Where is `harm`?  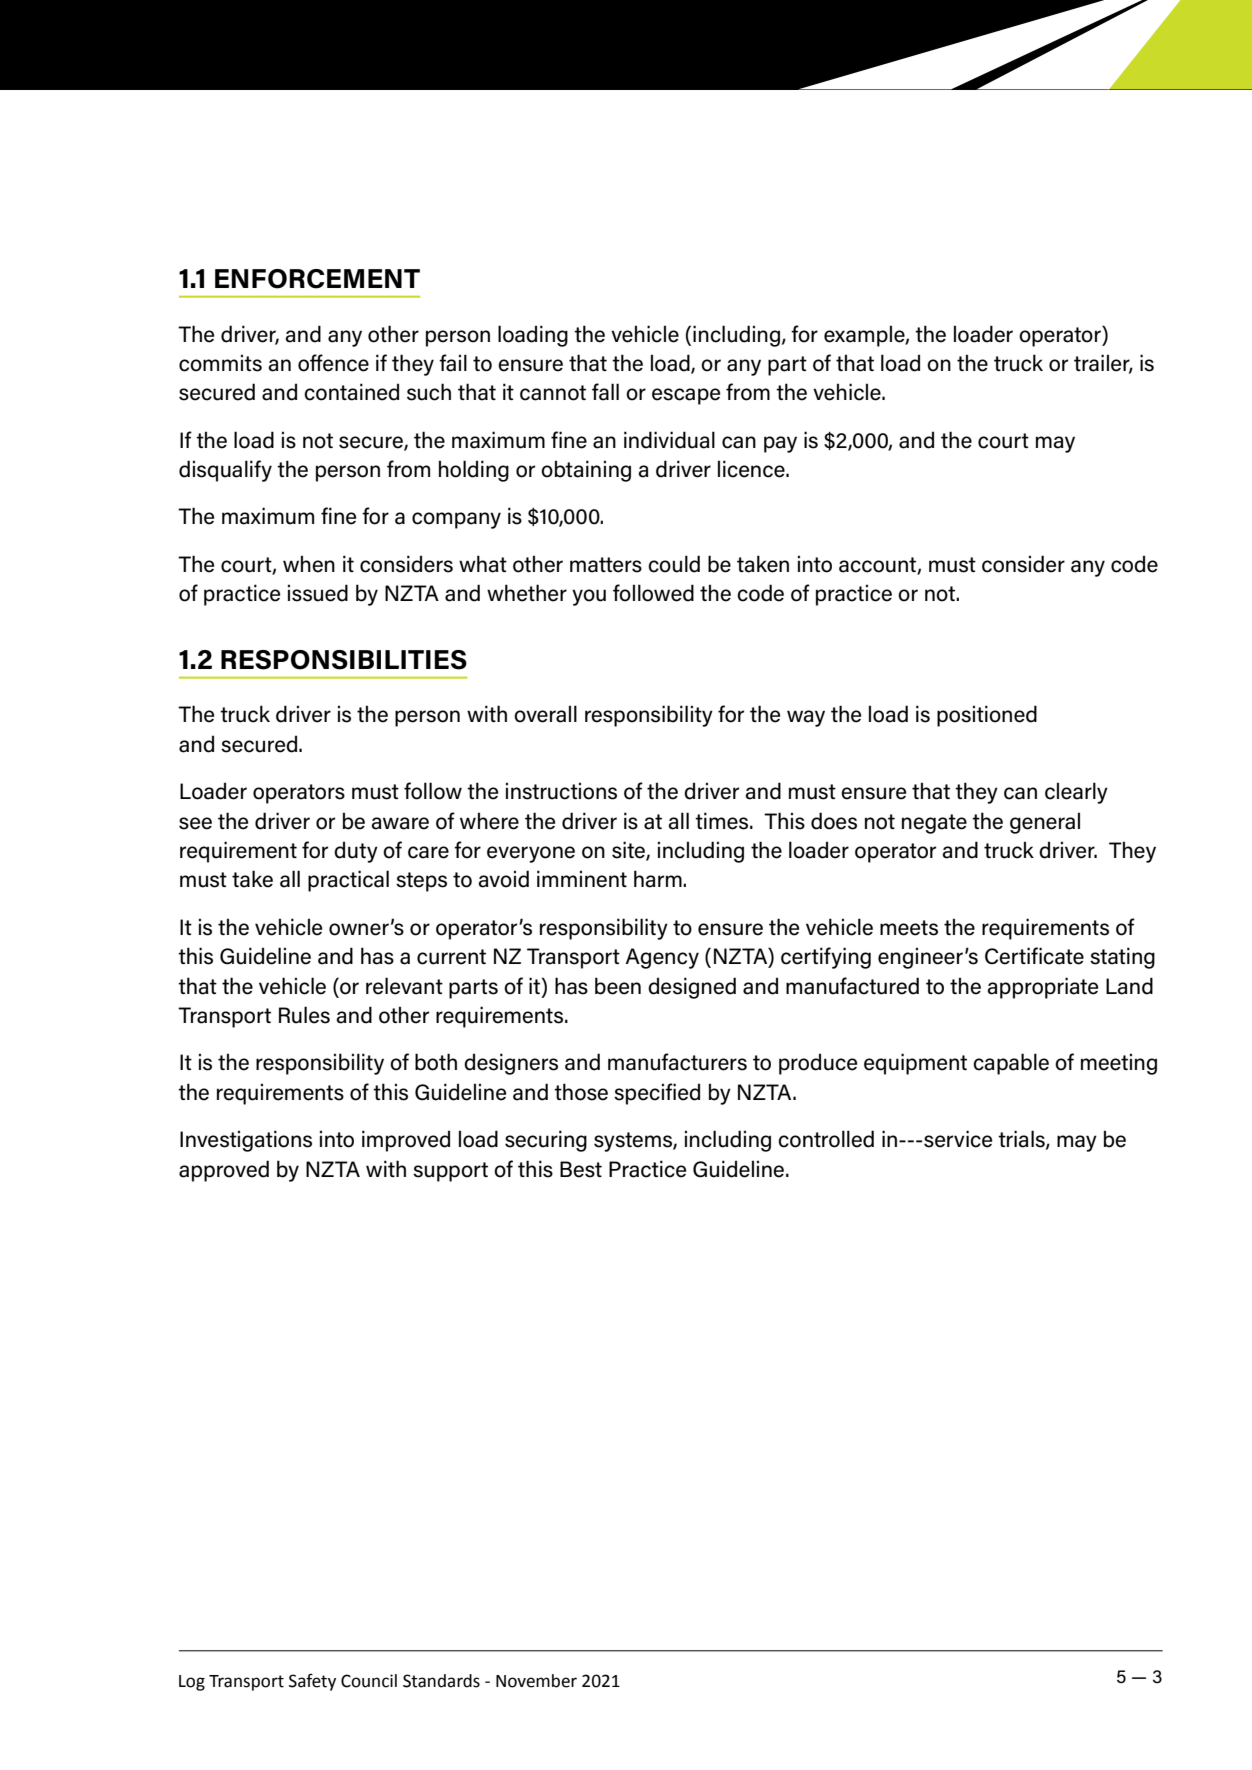 harm is located at coordinates (659, 879).
